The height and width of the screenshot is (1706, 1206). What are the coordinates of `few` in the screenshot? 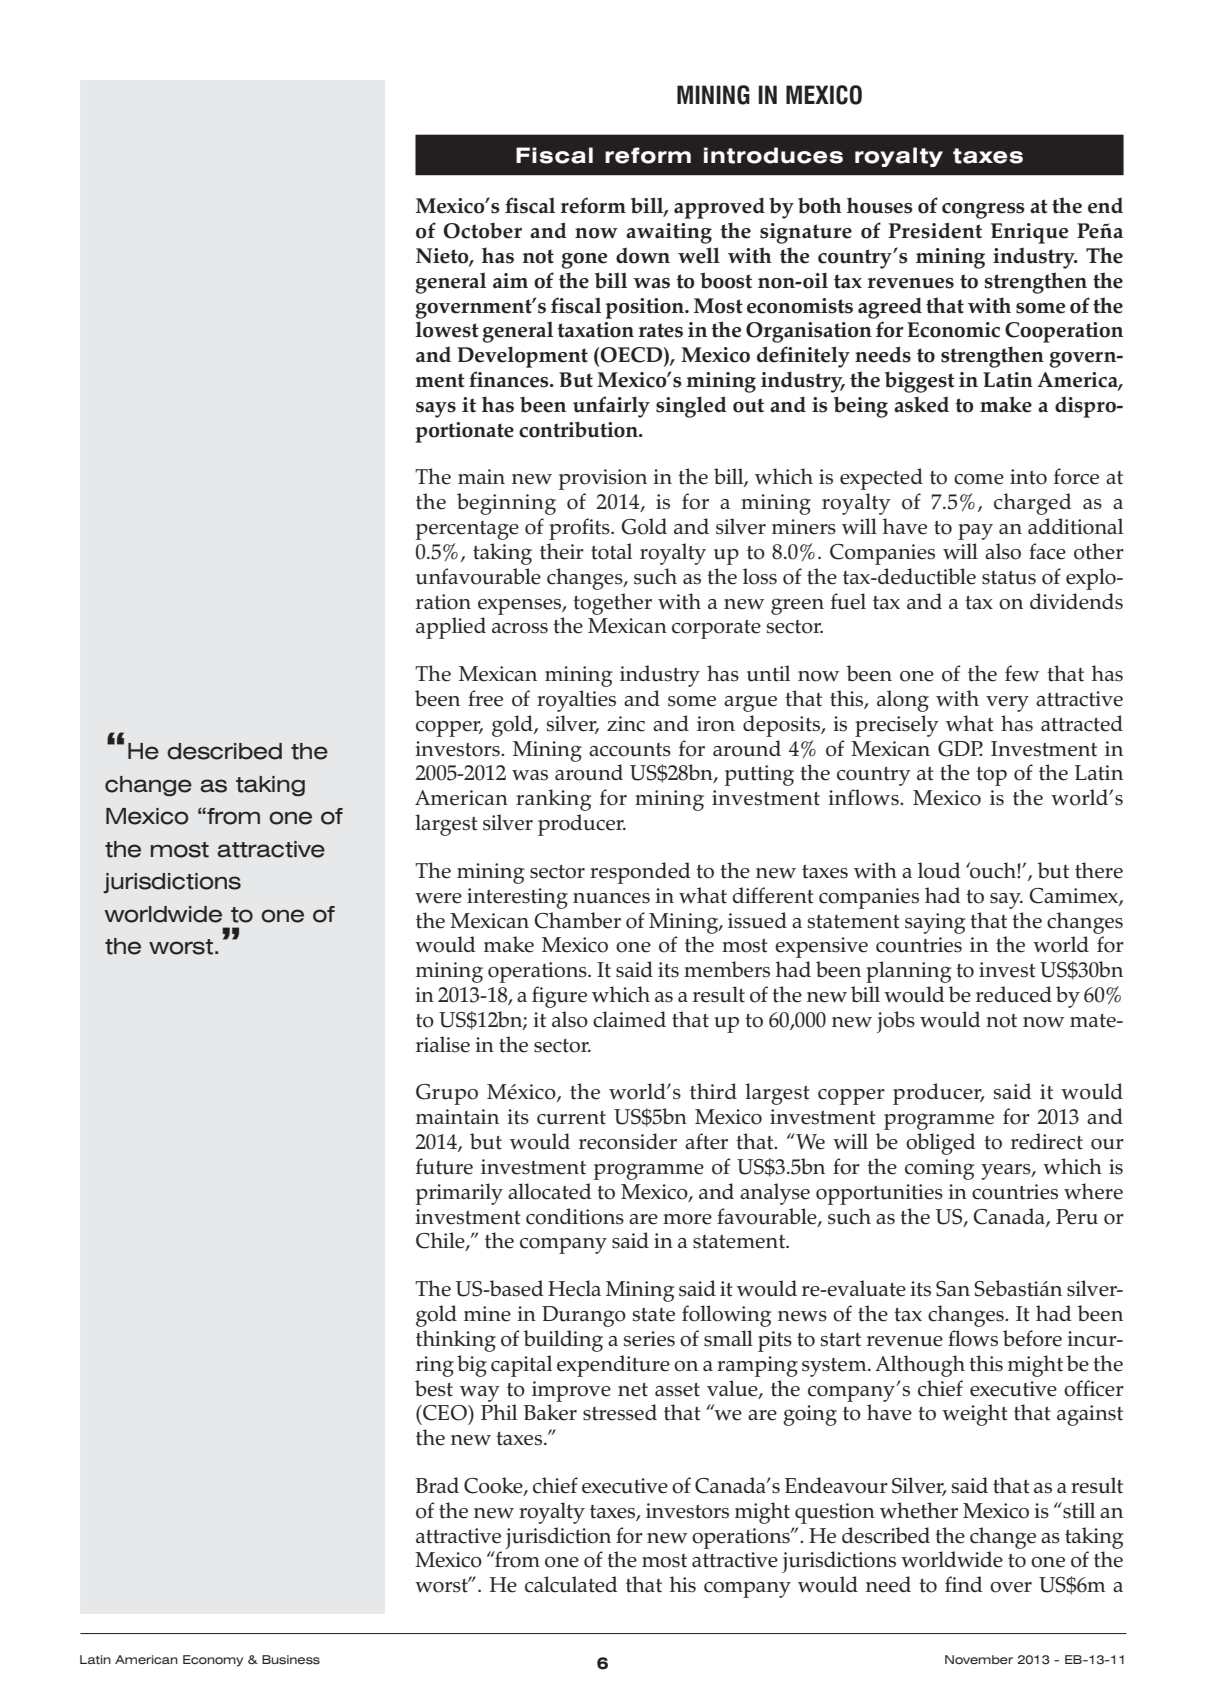 It's located at (1022, 673).
